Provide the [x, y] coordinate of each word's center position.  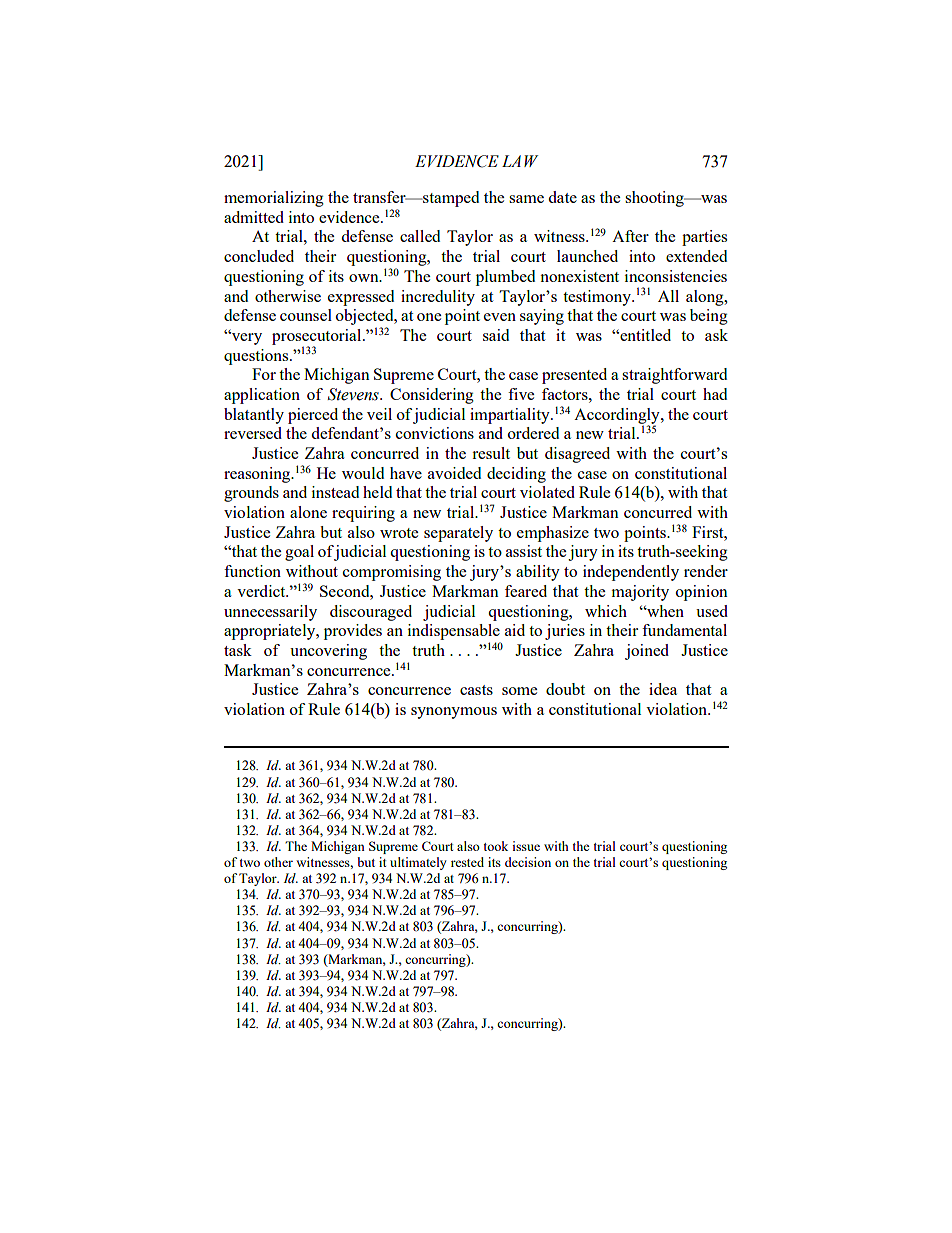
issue [526, 846]
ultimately [418, 863]
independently [631, 573]
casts [476, 690]
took [496, 846]
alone [308, 512]
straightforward [674, 376]
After [630, 236]
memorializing [274, 199]
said [496, 335]
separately [458, 534]
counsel [306, 315]
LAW [520, 161]
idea [663, 689]
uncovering [328, 652]
